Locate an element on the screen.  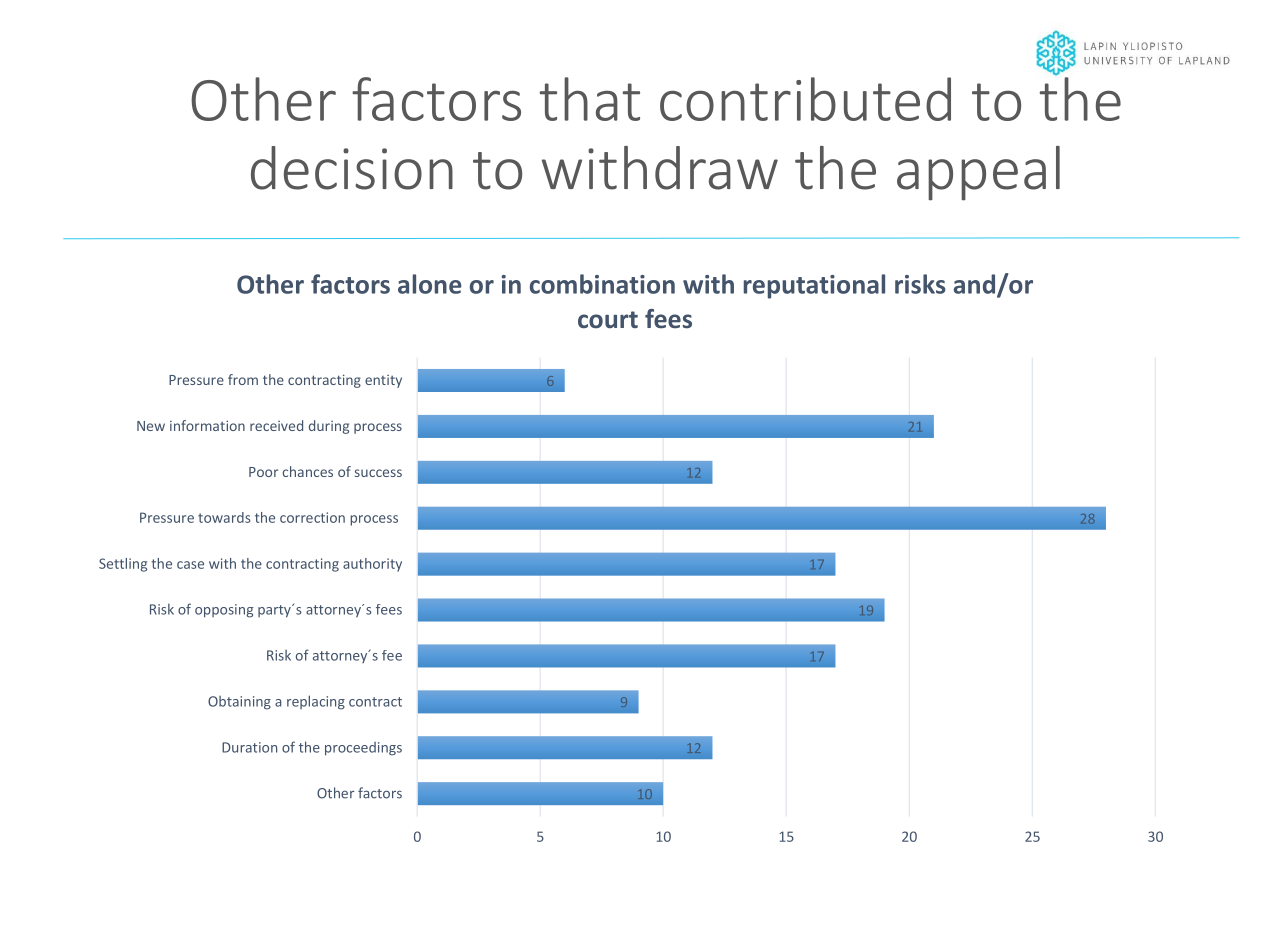
combination is located at coordinates (602, 284).
